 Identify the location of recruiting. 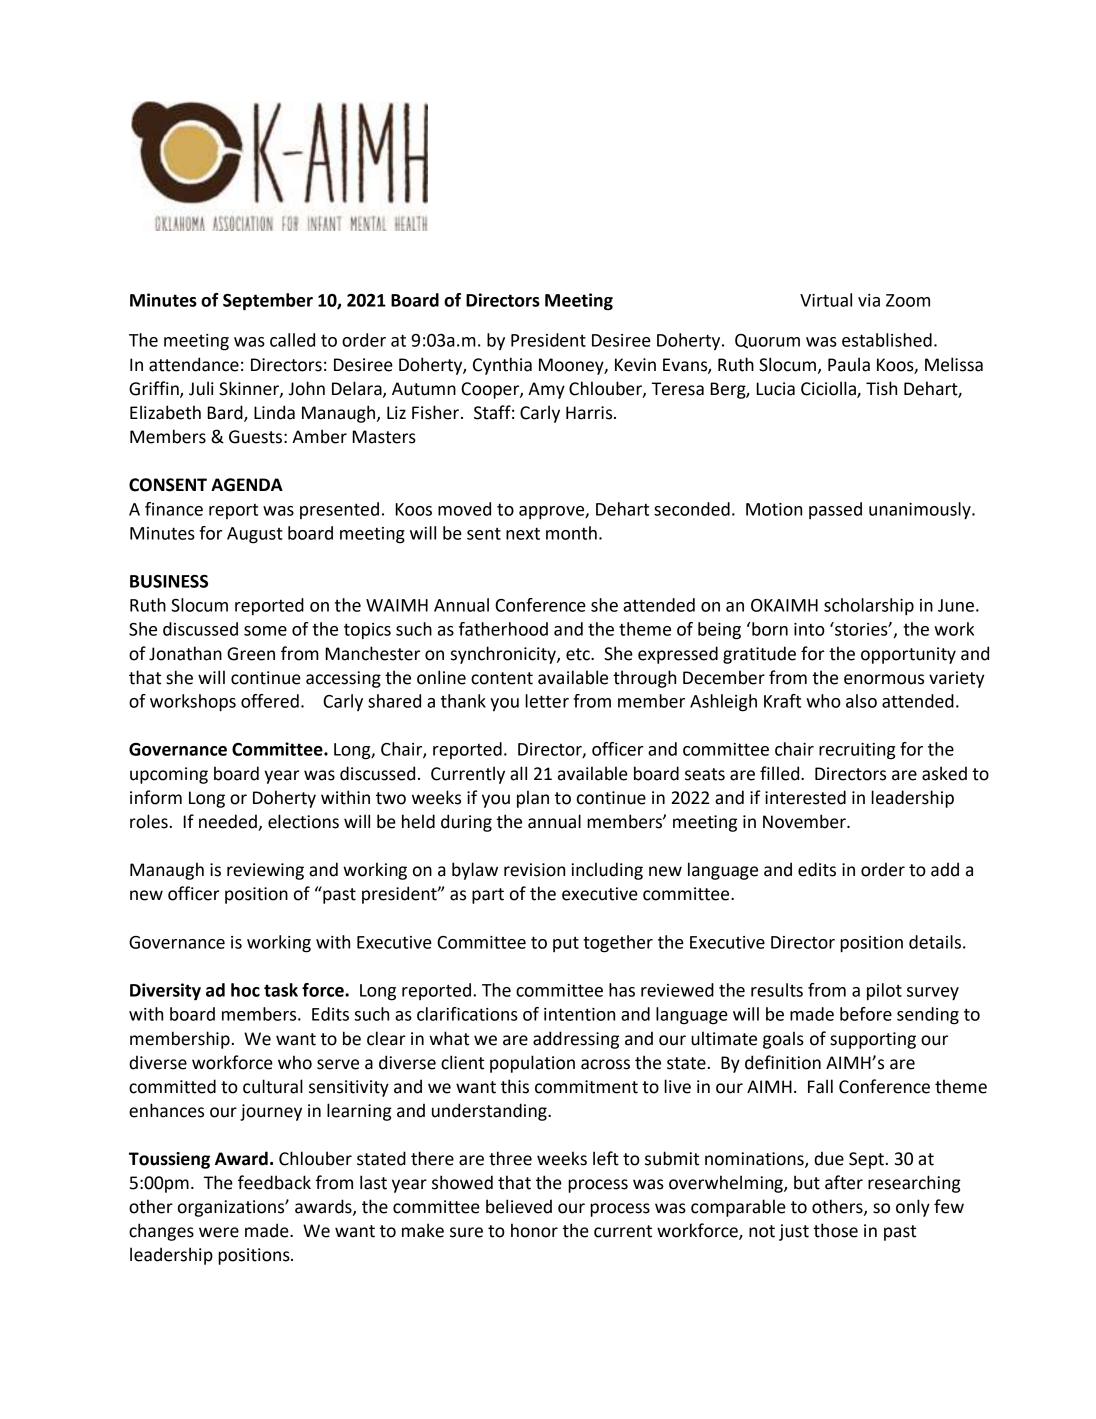
(857, 751).
